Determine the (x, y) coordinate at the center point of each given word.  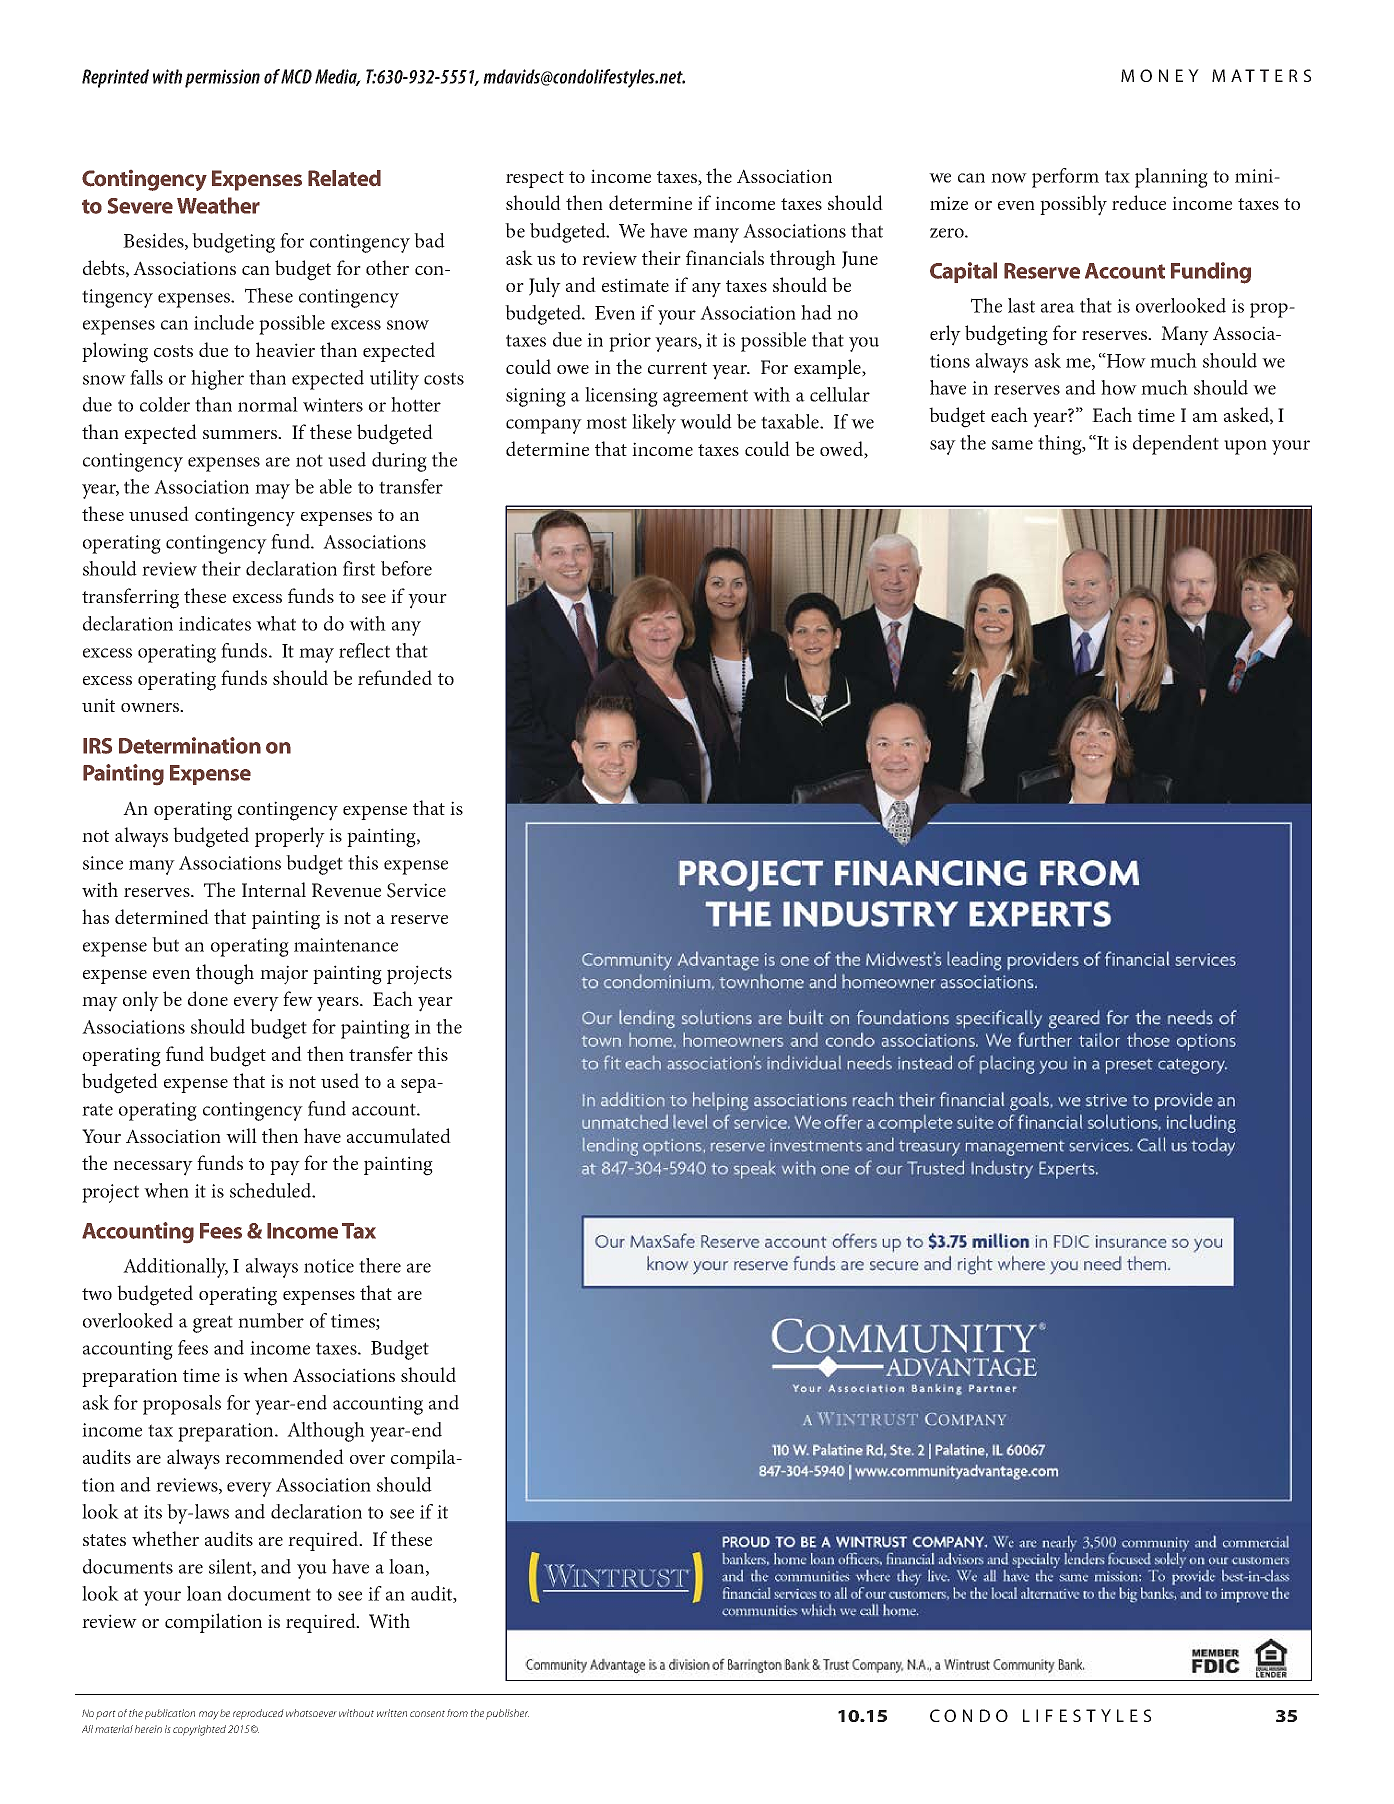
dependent (1176, 445)
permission (222, 78)
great (213, 1324)
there (380, 1265)
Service (416, 890)
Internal (274, 889)
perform (1065, 178)
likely (654, 424)
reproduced (258, 1714)
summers (241, 434)
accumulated (399, 1135)
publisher (507, 1714)
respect (535, 179)
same (1012, 445)
